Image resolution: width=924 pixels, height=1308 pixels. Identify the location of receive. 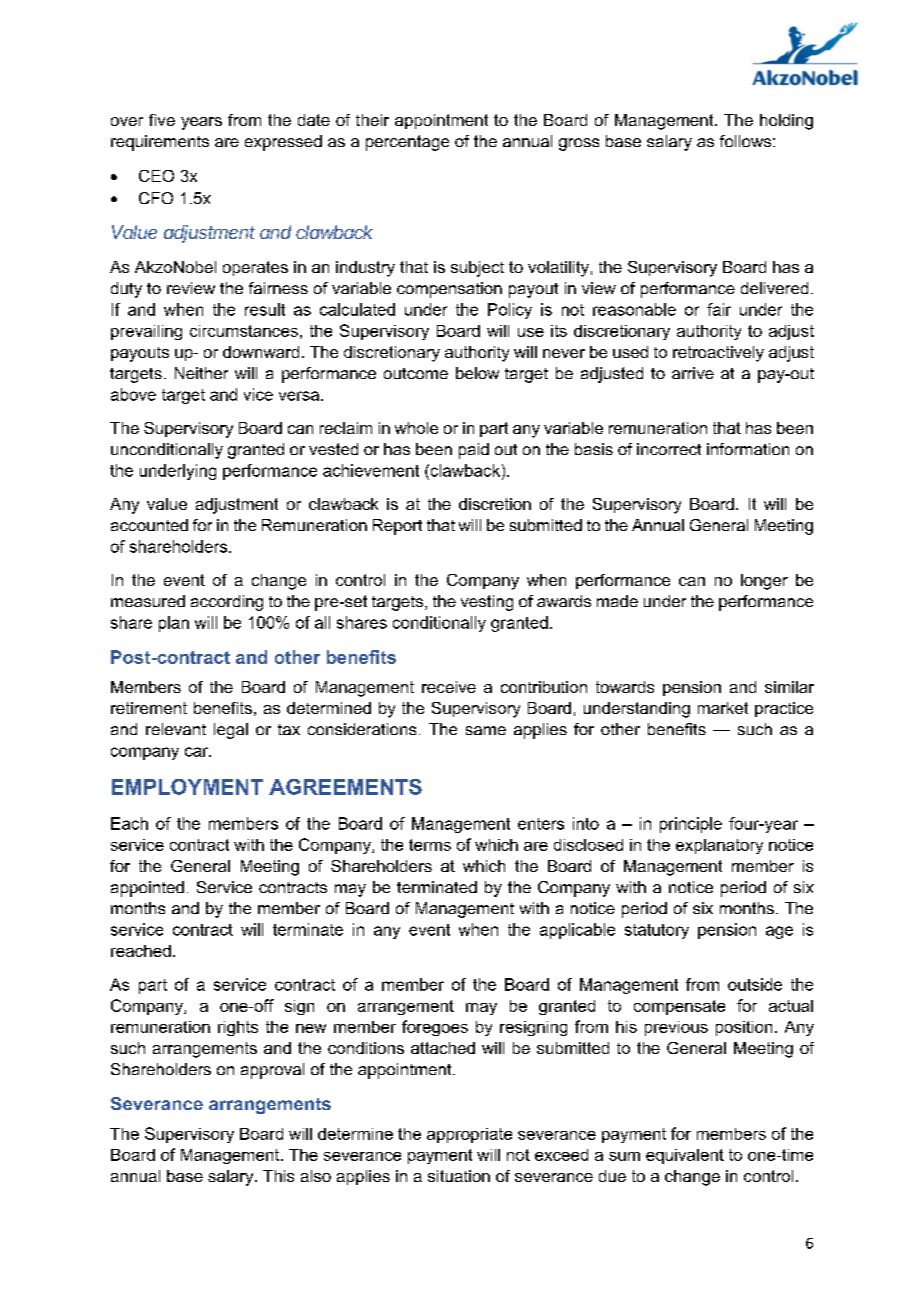
(449, 687).
